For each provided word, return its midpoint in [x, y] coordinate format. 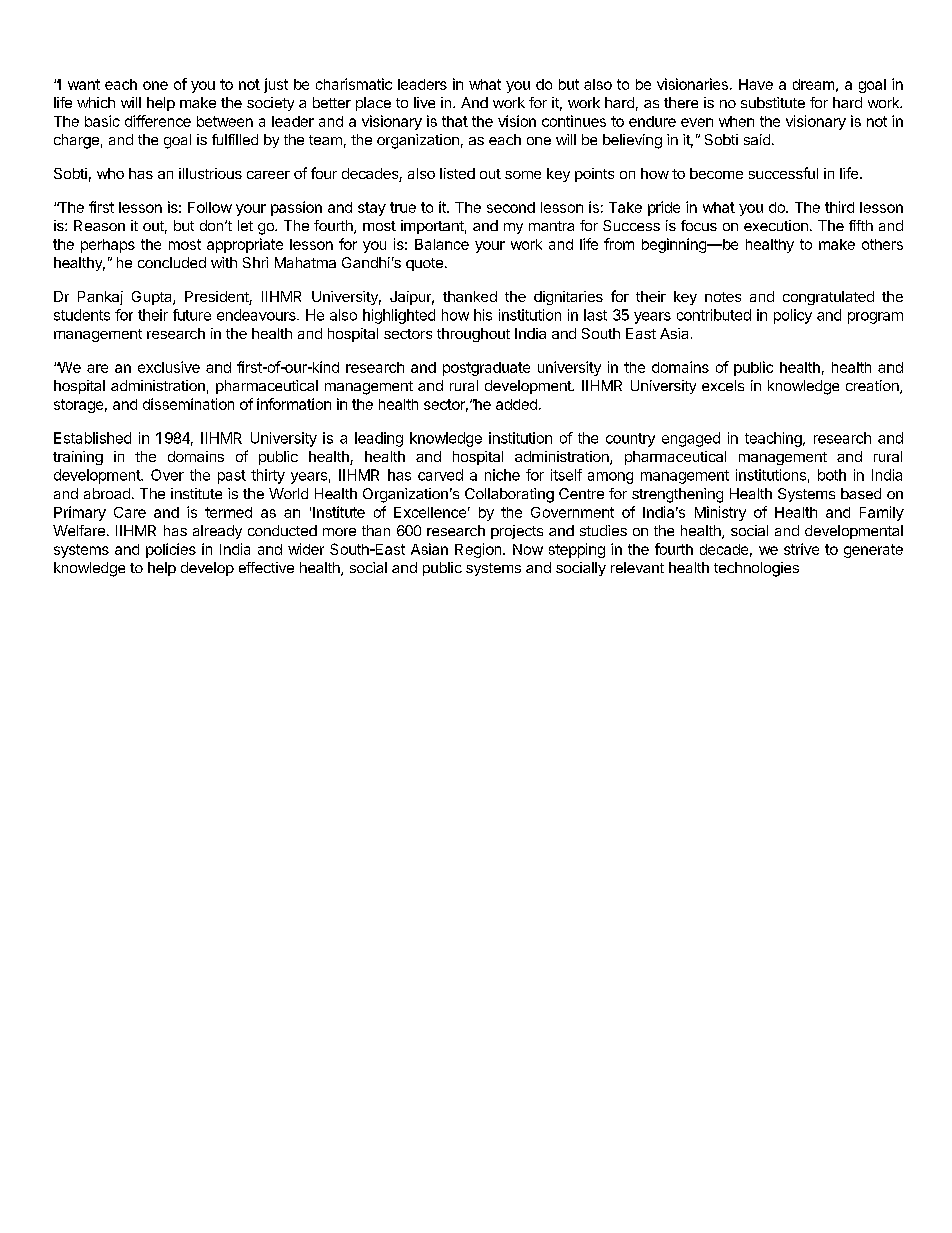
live [424, 102]
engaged [691, 439]
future [192, 315]
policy [793, 316]
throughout [473, 335]
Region [479, 550]
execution [776, 225]
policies [171, 550]
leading [379, 439]
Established [92, 438]
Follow [210, 207]
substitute [773, 102]
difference [158, 121]
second [511, 207]
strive [801, 549]
